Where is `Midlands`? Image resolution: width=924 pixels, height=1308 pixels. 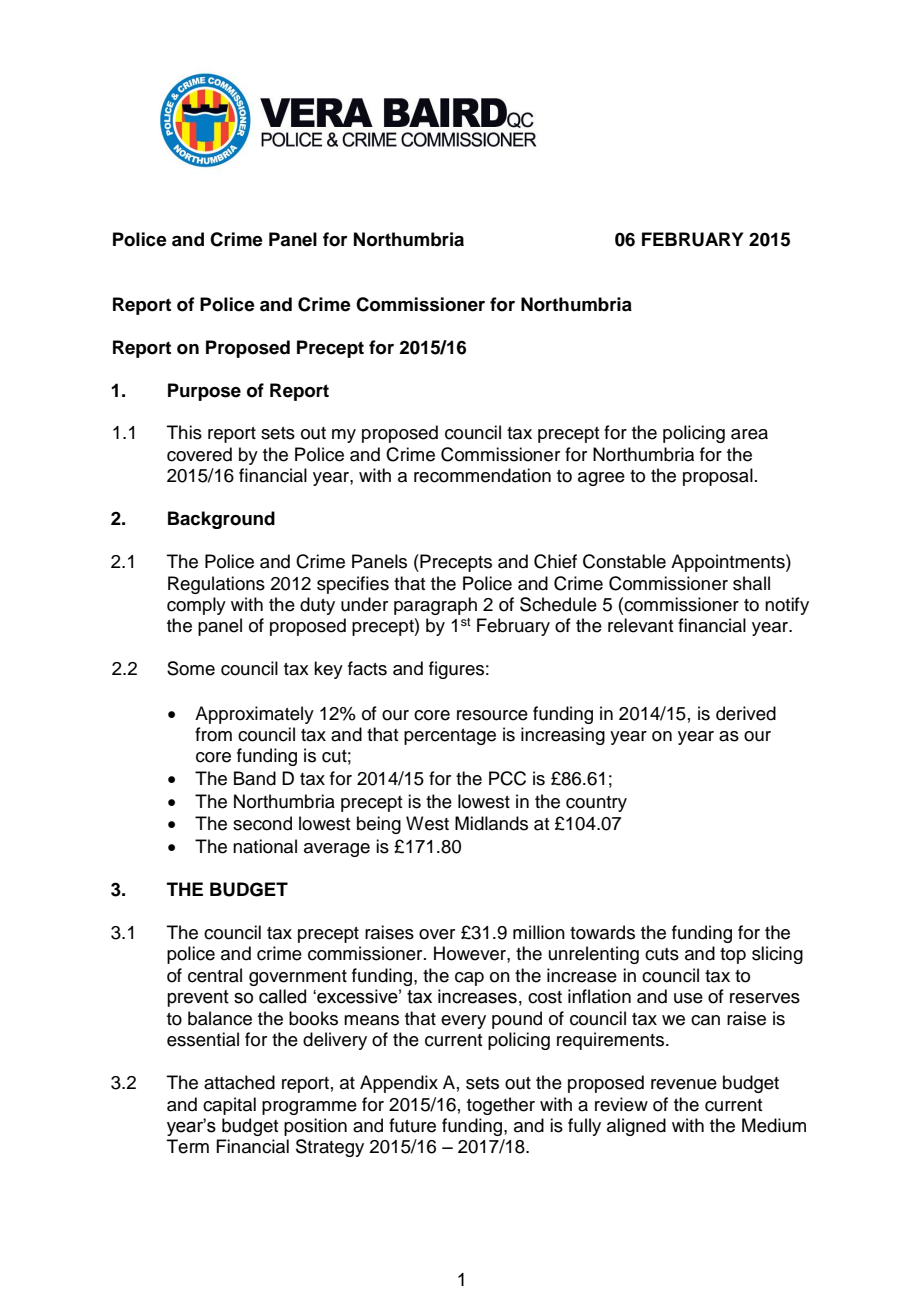
Midlands is located at coordinates (491, 823).
